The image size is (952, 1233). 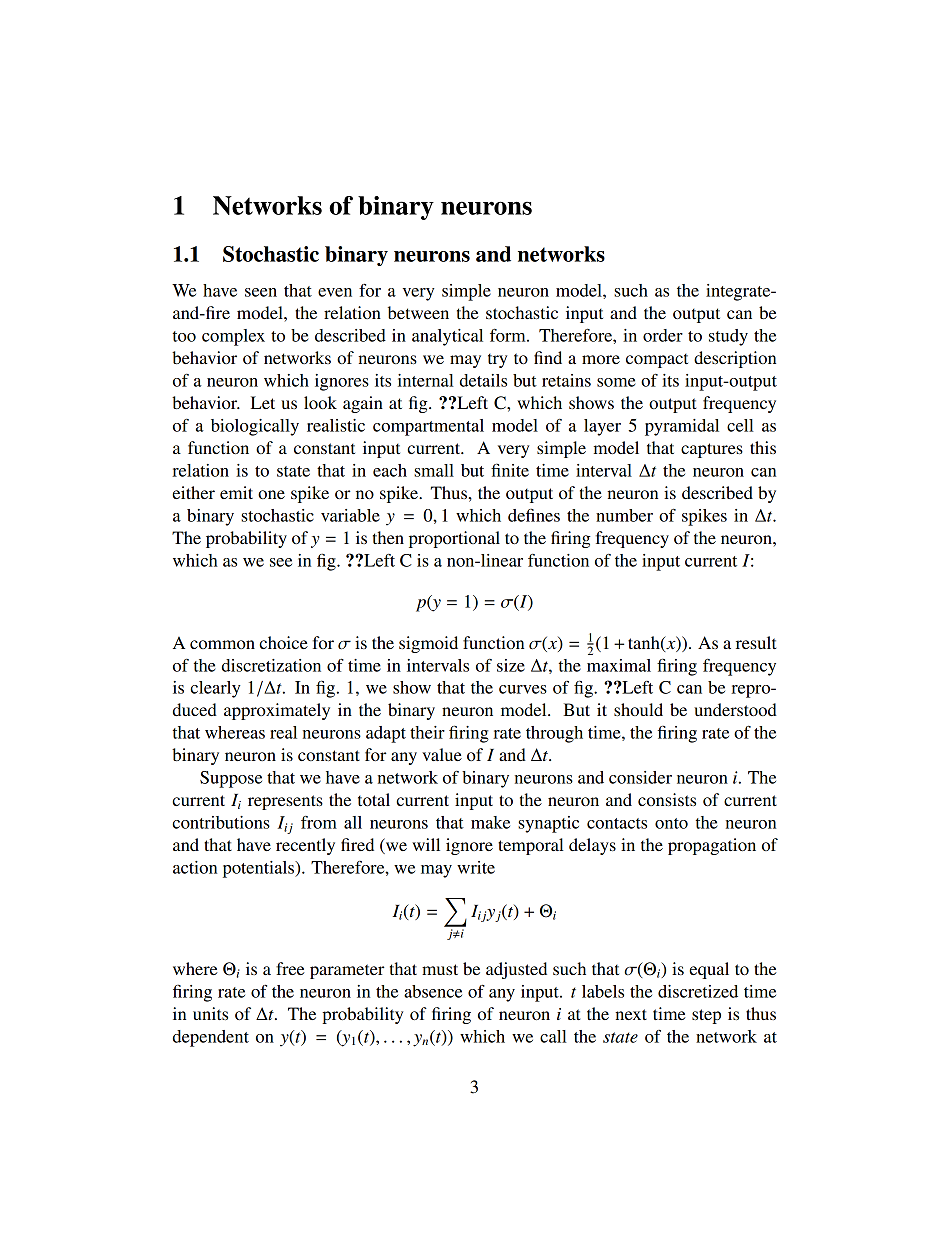 What do you see at coordinates (433, 991) in the screenshot?
I see `absence` at bounding box center [433, 991].
